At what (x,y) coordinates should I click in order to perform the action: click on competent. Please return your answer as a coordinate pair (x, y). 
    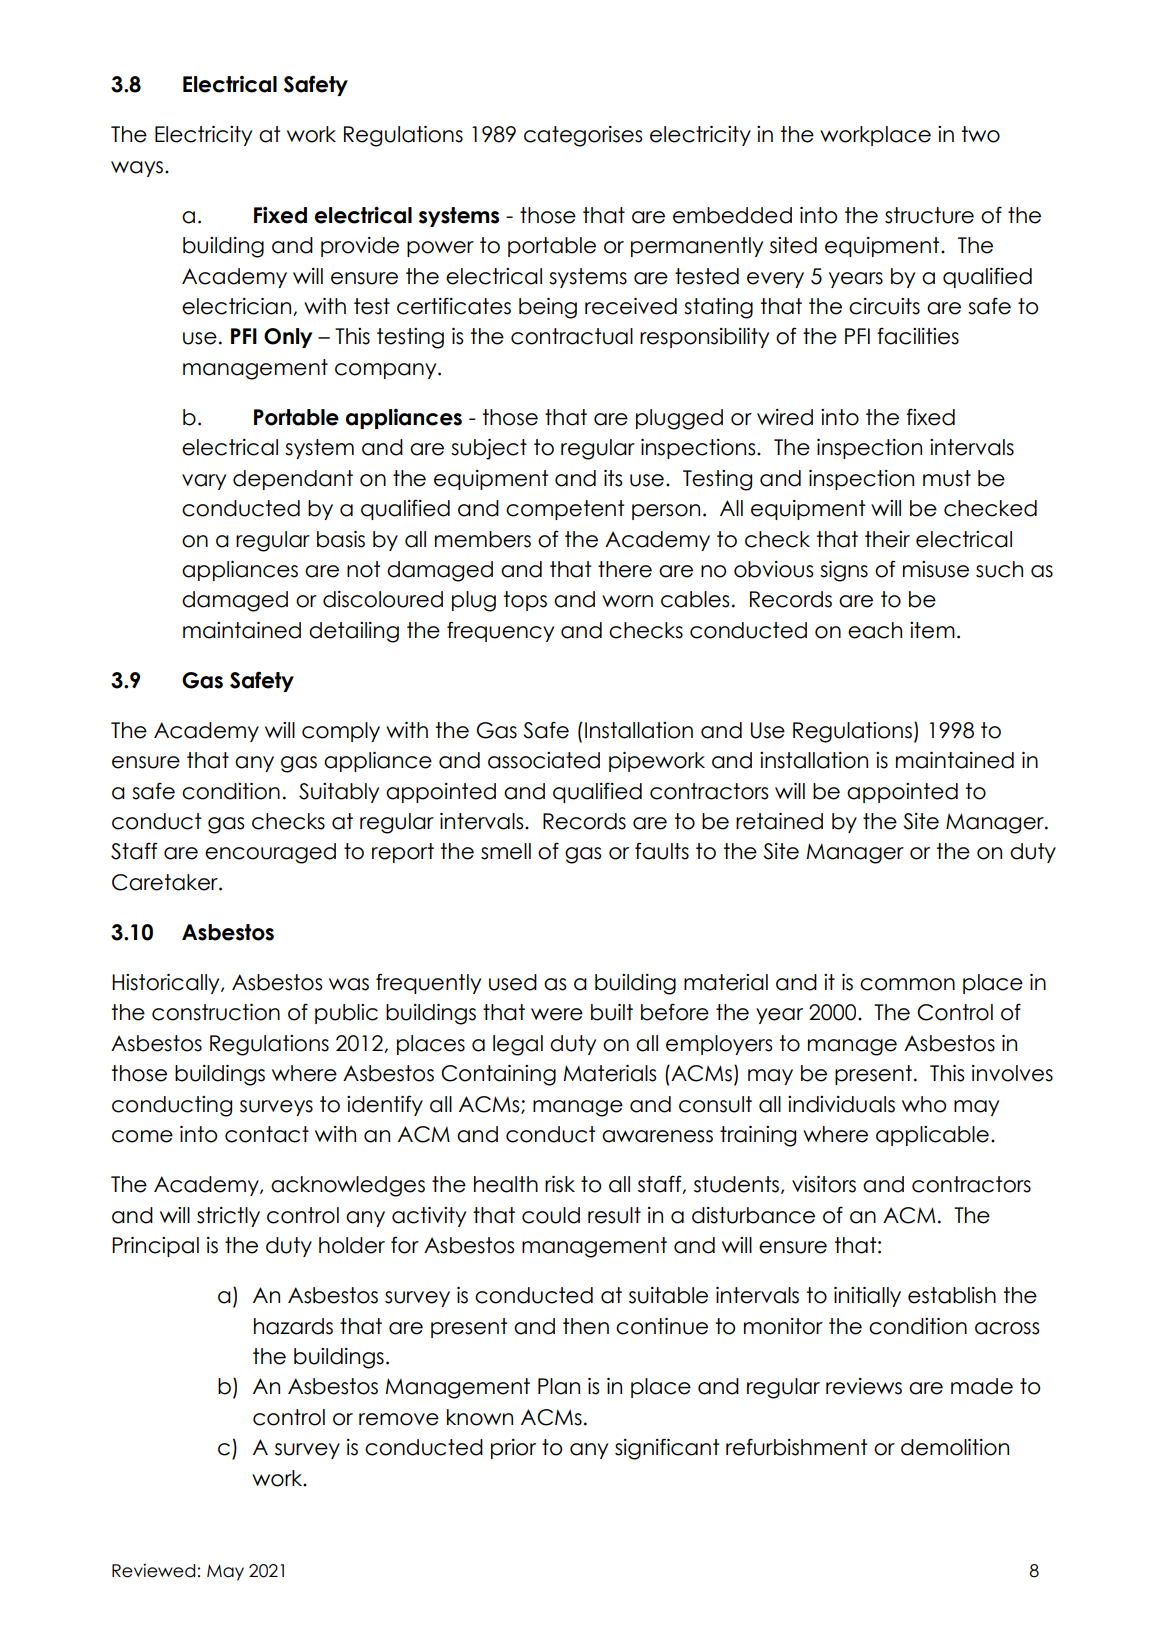
    Looking at the image, I should click on (565, 510).
